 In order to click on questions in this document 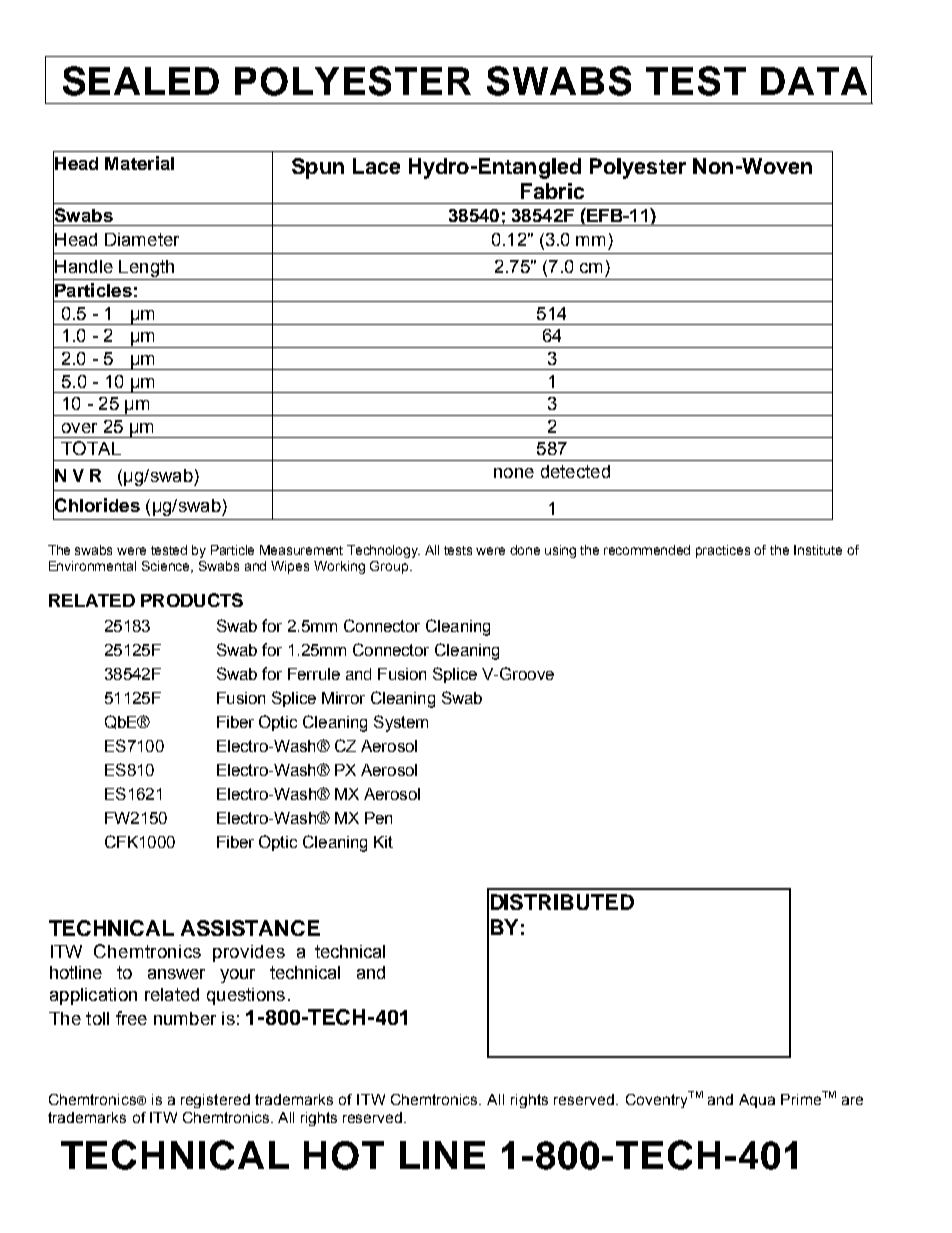, I will do `click(246, 996)`.
